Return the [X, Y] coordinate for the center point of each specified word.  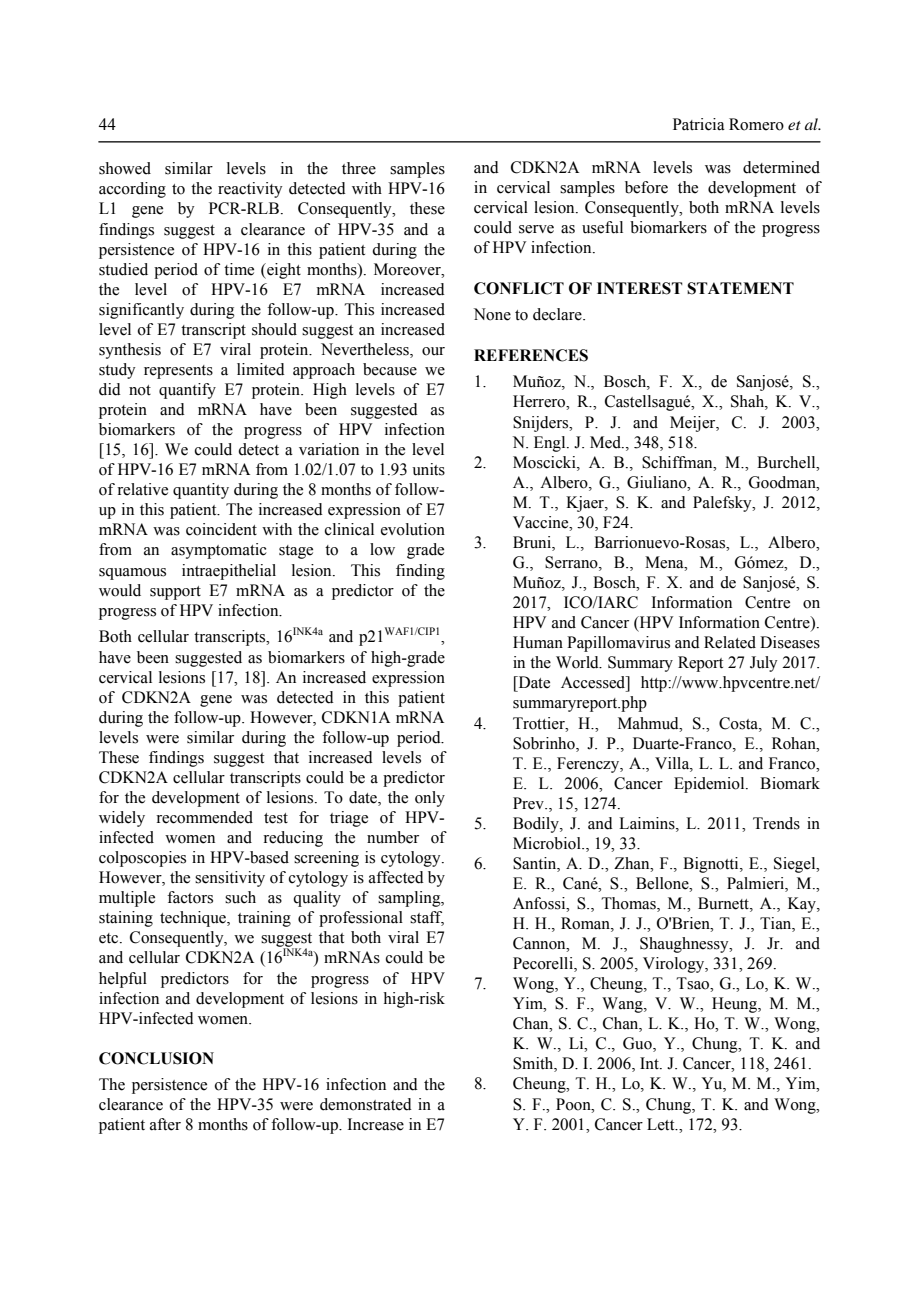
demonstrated [366, 1104]
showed [125, 168]
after [165, 1124]
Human [538, 642]
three [359, 168]
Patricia [699, 124]
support [175, 593]
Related [730, 642]
